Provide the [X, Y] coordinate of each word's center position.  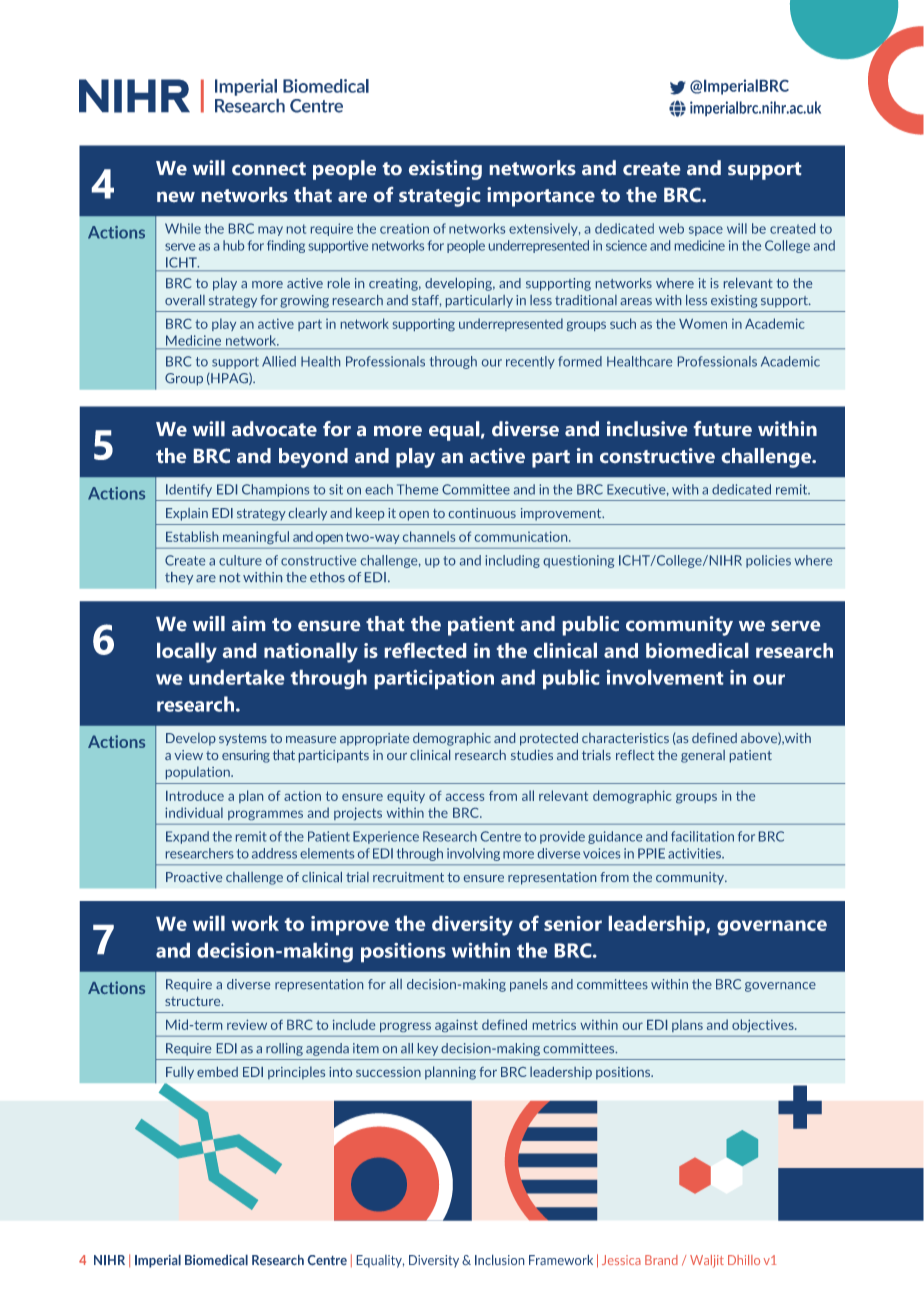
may [270, 231]
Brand [661, 1260]
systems [243, 740]
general [703, 756]
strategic [439, 197]
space [706, 231]
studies [532, 755]
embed [217, 1072]
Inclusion [499, 1260]
